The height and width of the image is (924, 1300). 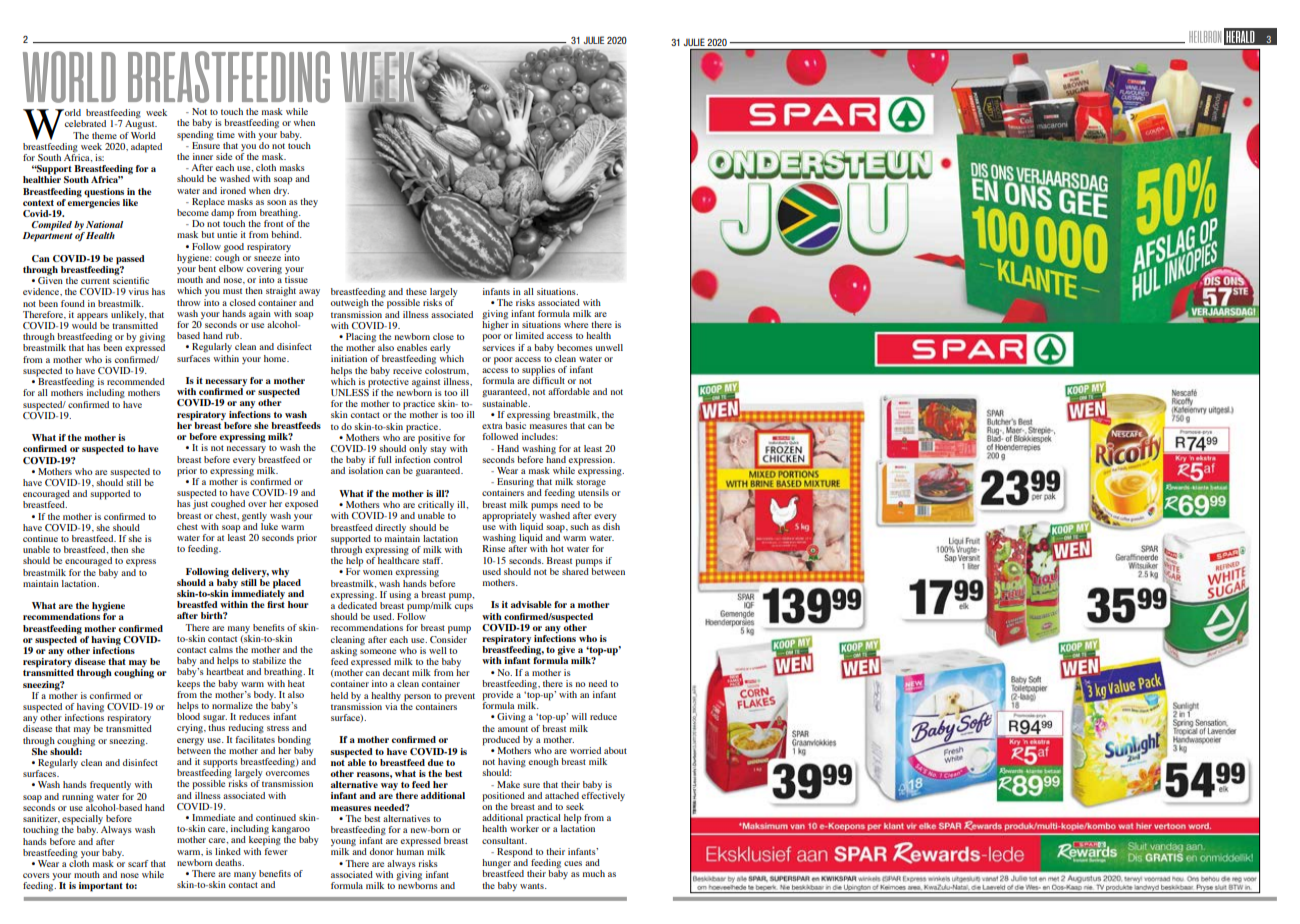 What do you see at coordinates (309, 202) in the image?
I see `they` at bounding box center [309, 202].
